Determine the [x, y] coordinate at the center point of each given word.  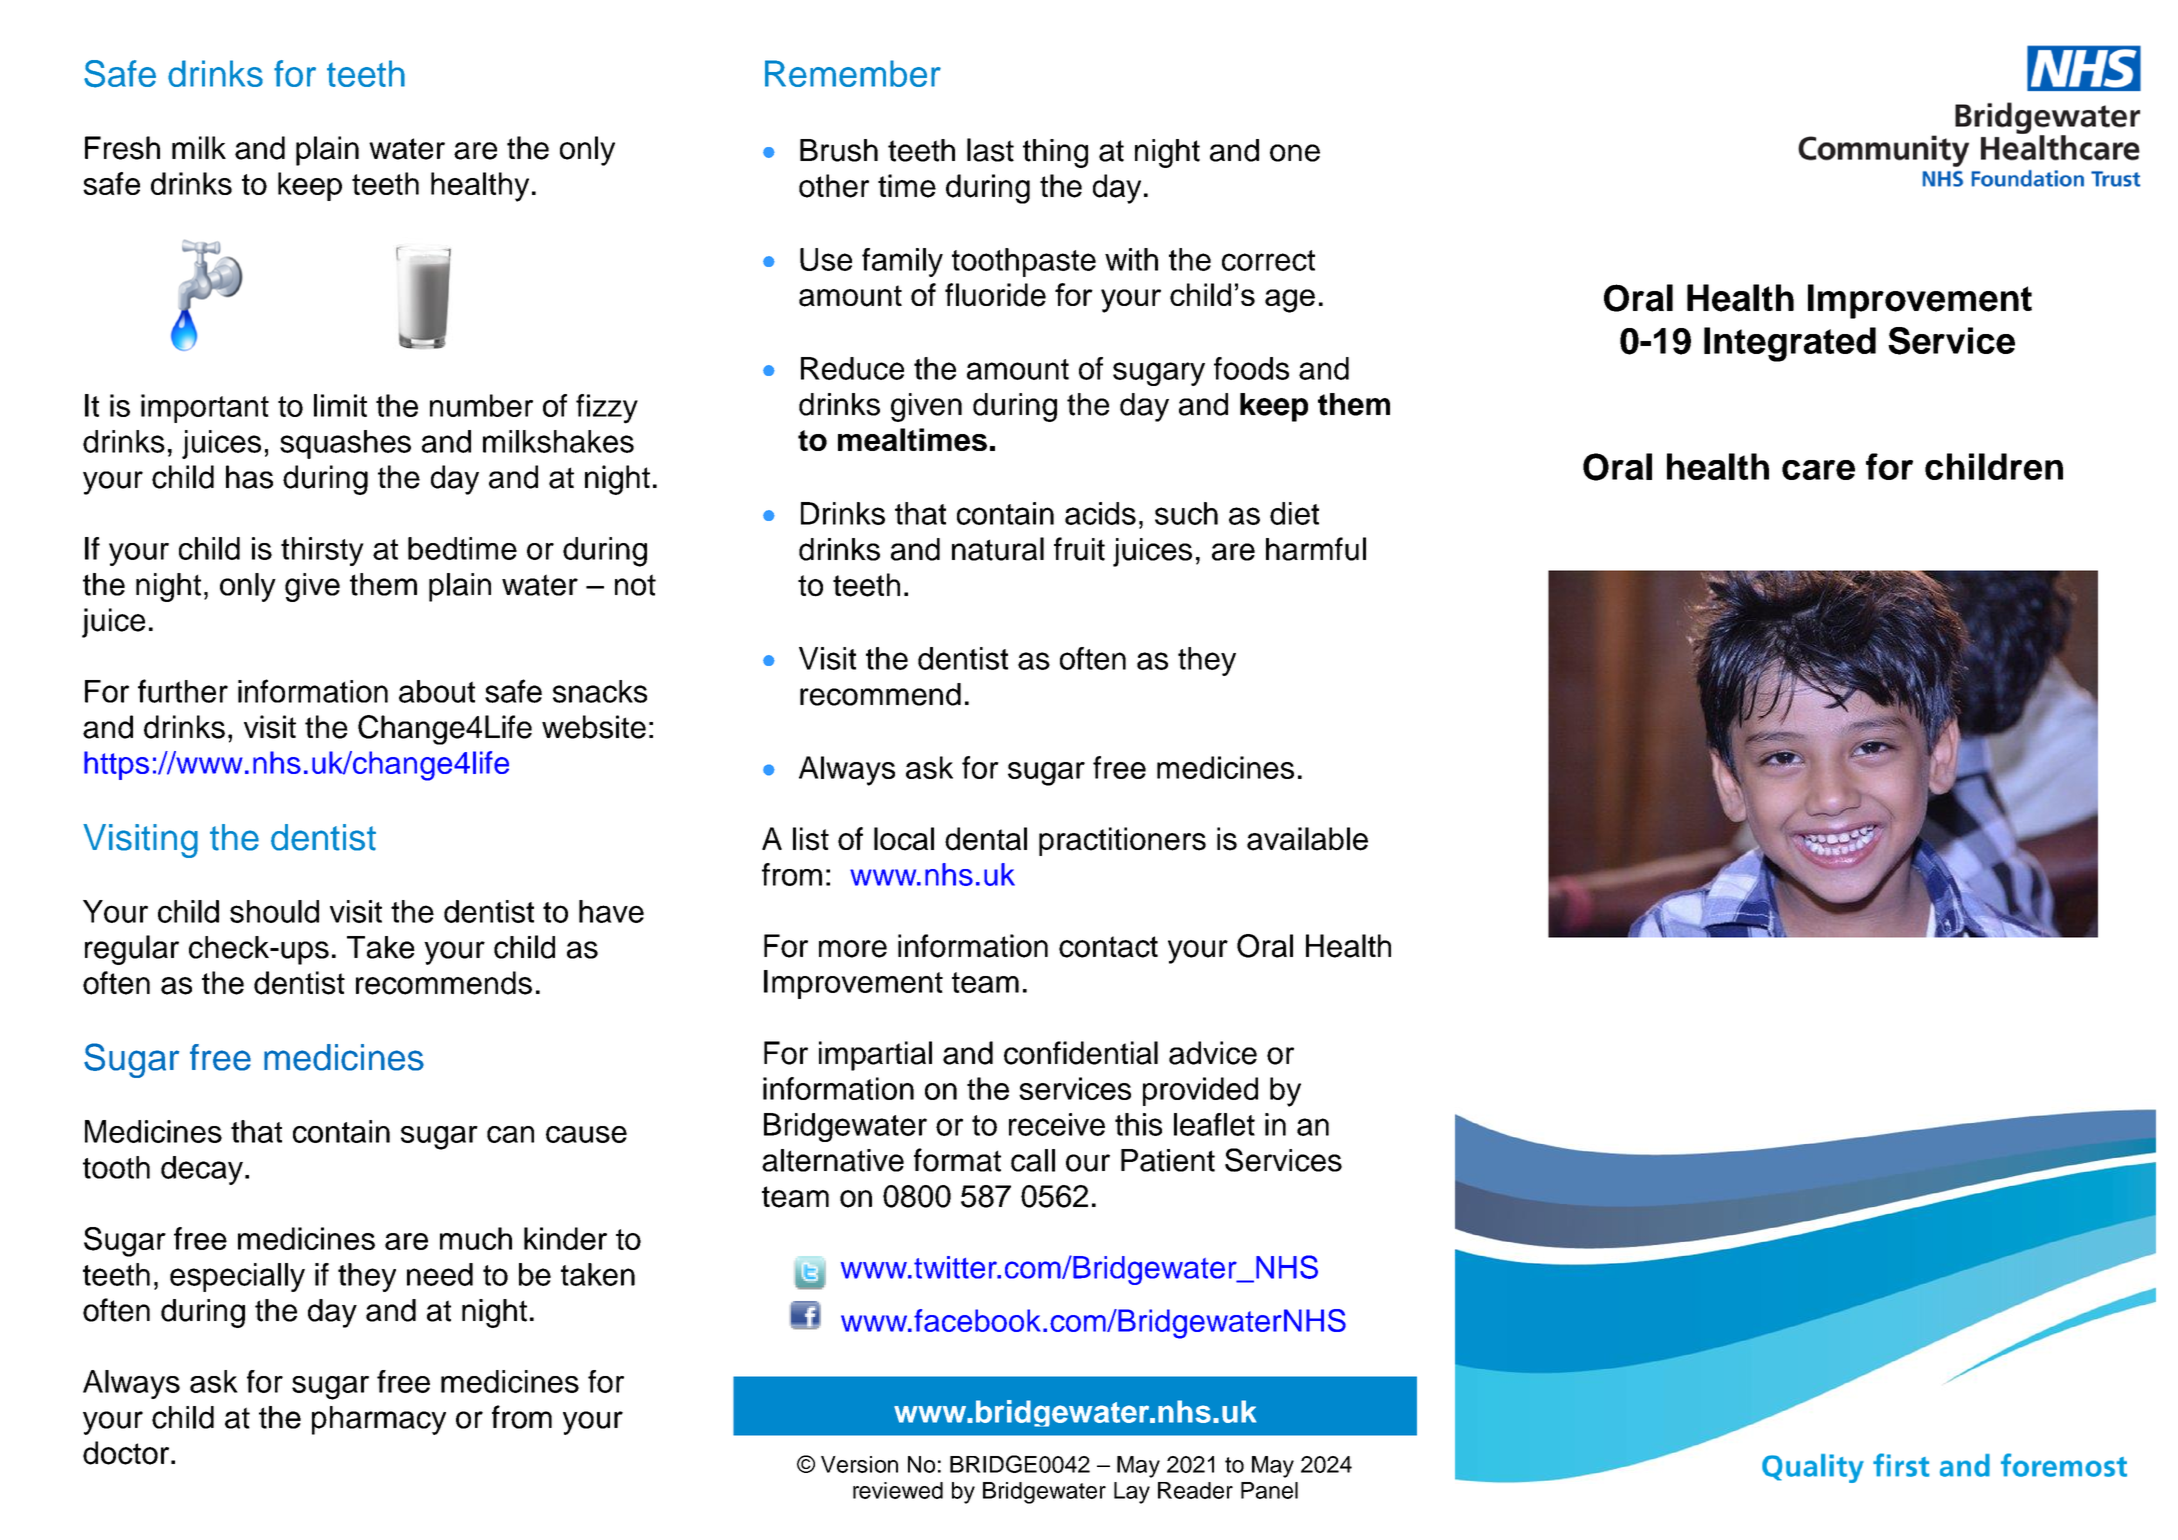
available [1307, 839]
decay [202, 1170]
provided [1200, 1091]
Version [859, 1464]
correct [1268, 260]
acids [1100, 513]
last [990, 150]
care [1818, 470]
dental [986, 839]
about [437, 691]
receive [1057, 1124]
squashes [345, 444]
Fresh [122, 148]
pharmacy [379, 1420]
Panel [1269, 1490]
